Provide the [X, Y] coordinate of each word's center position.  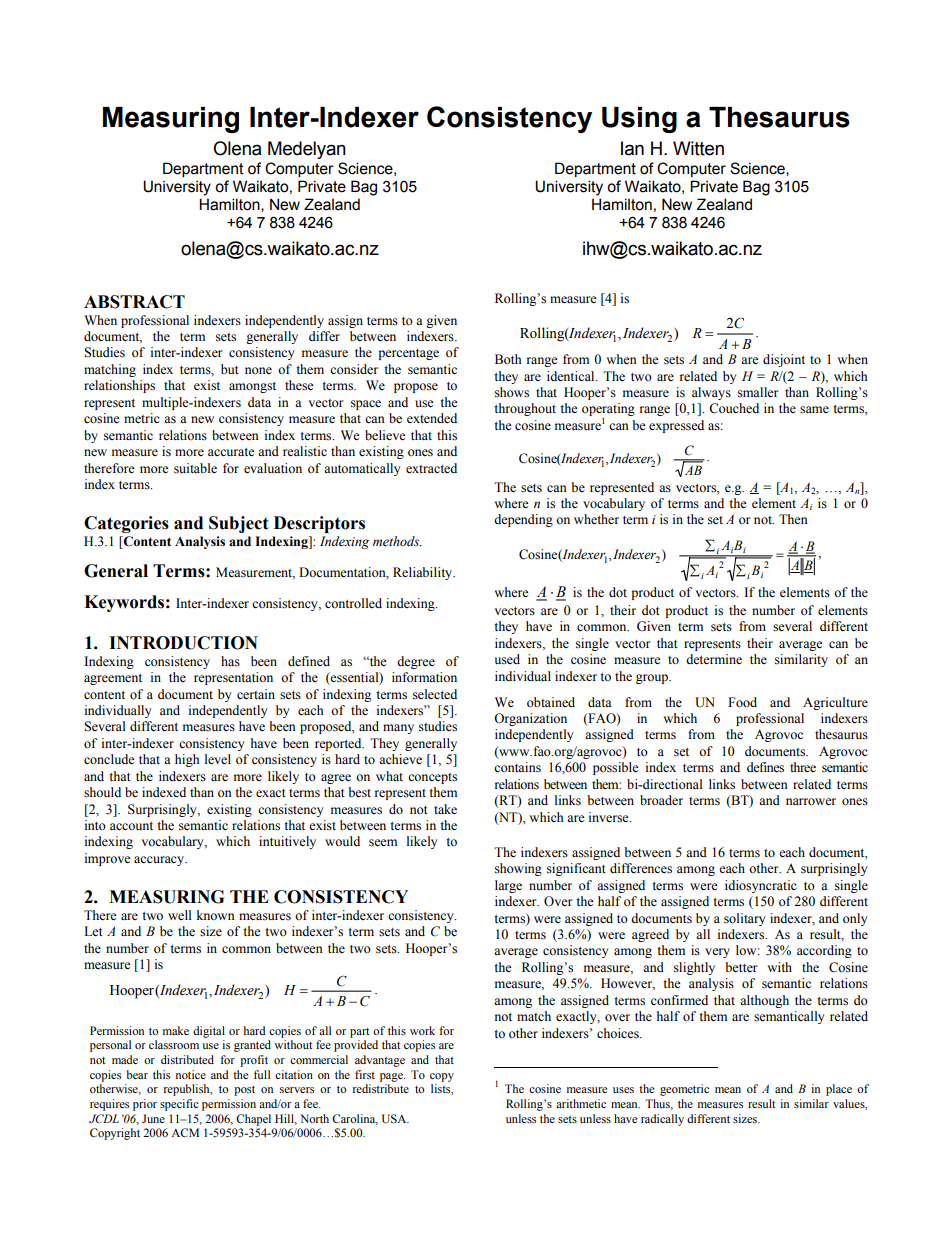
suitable [195, 468]
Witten [698, 148]
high [187, 760]
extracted [431, 468]
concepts [432, 778]
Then [793, 519]
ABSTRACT [134, 302]
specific [179, 1105]
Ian [632, 148]
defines [765, 767]
